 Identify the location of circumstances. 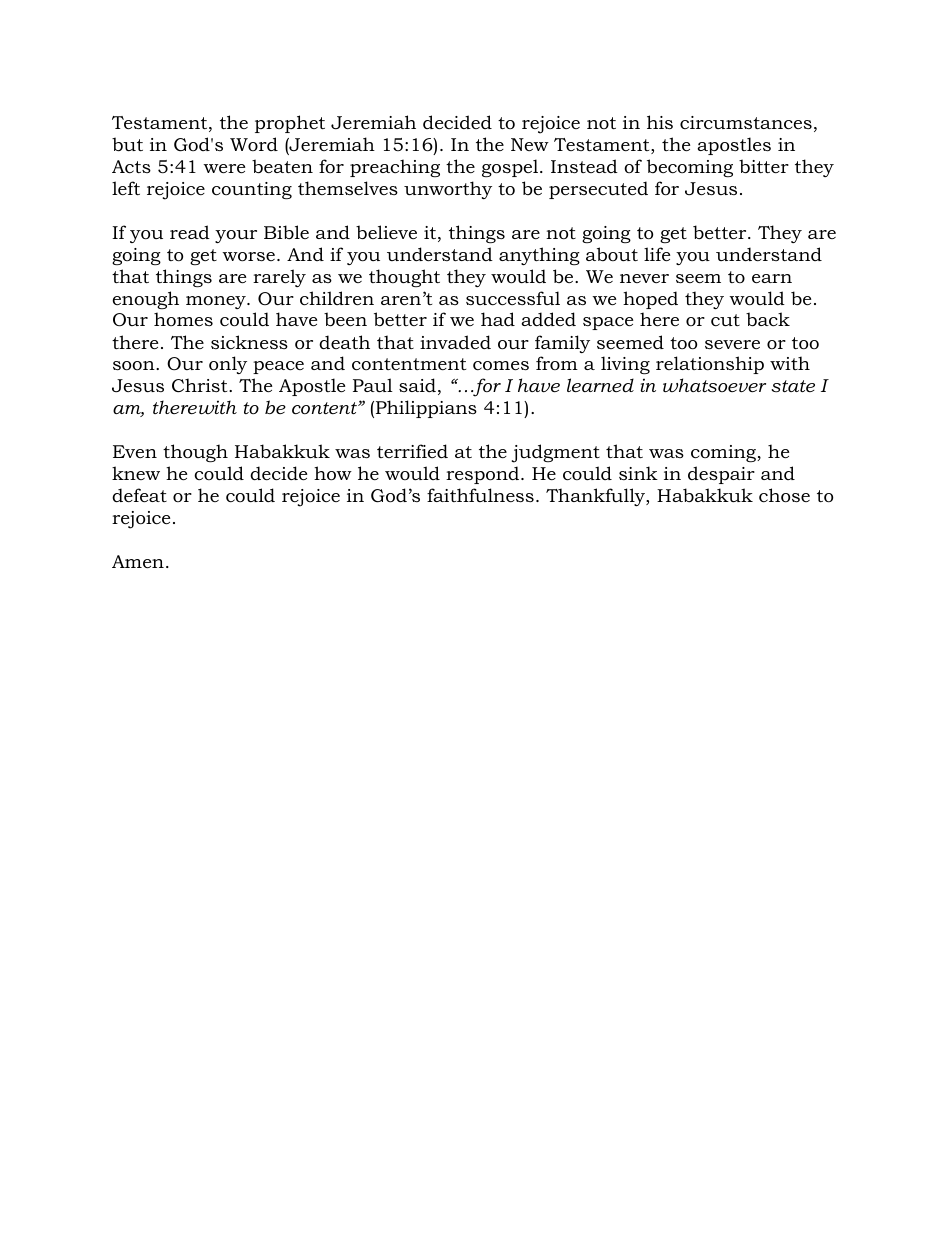
(746, 123).
